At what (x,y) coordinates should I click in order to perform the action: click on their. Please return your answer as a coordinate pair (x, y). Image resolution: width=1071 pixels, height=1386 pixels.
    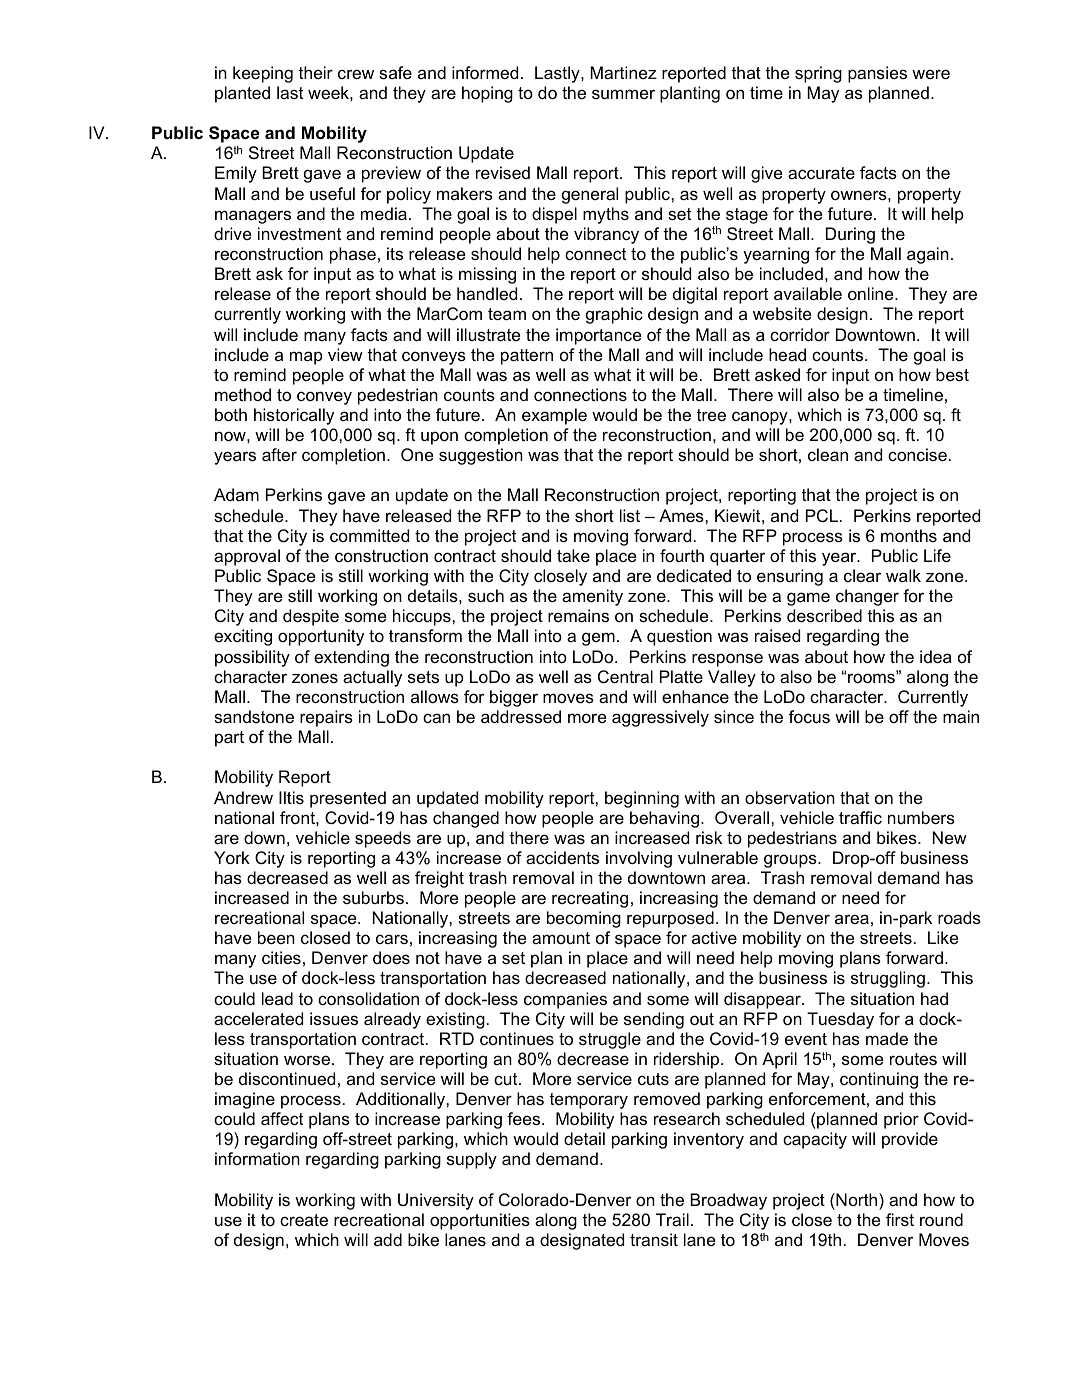
    Looking at the image, I should click on (315, 72).
